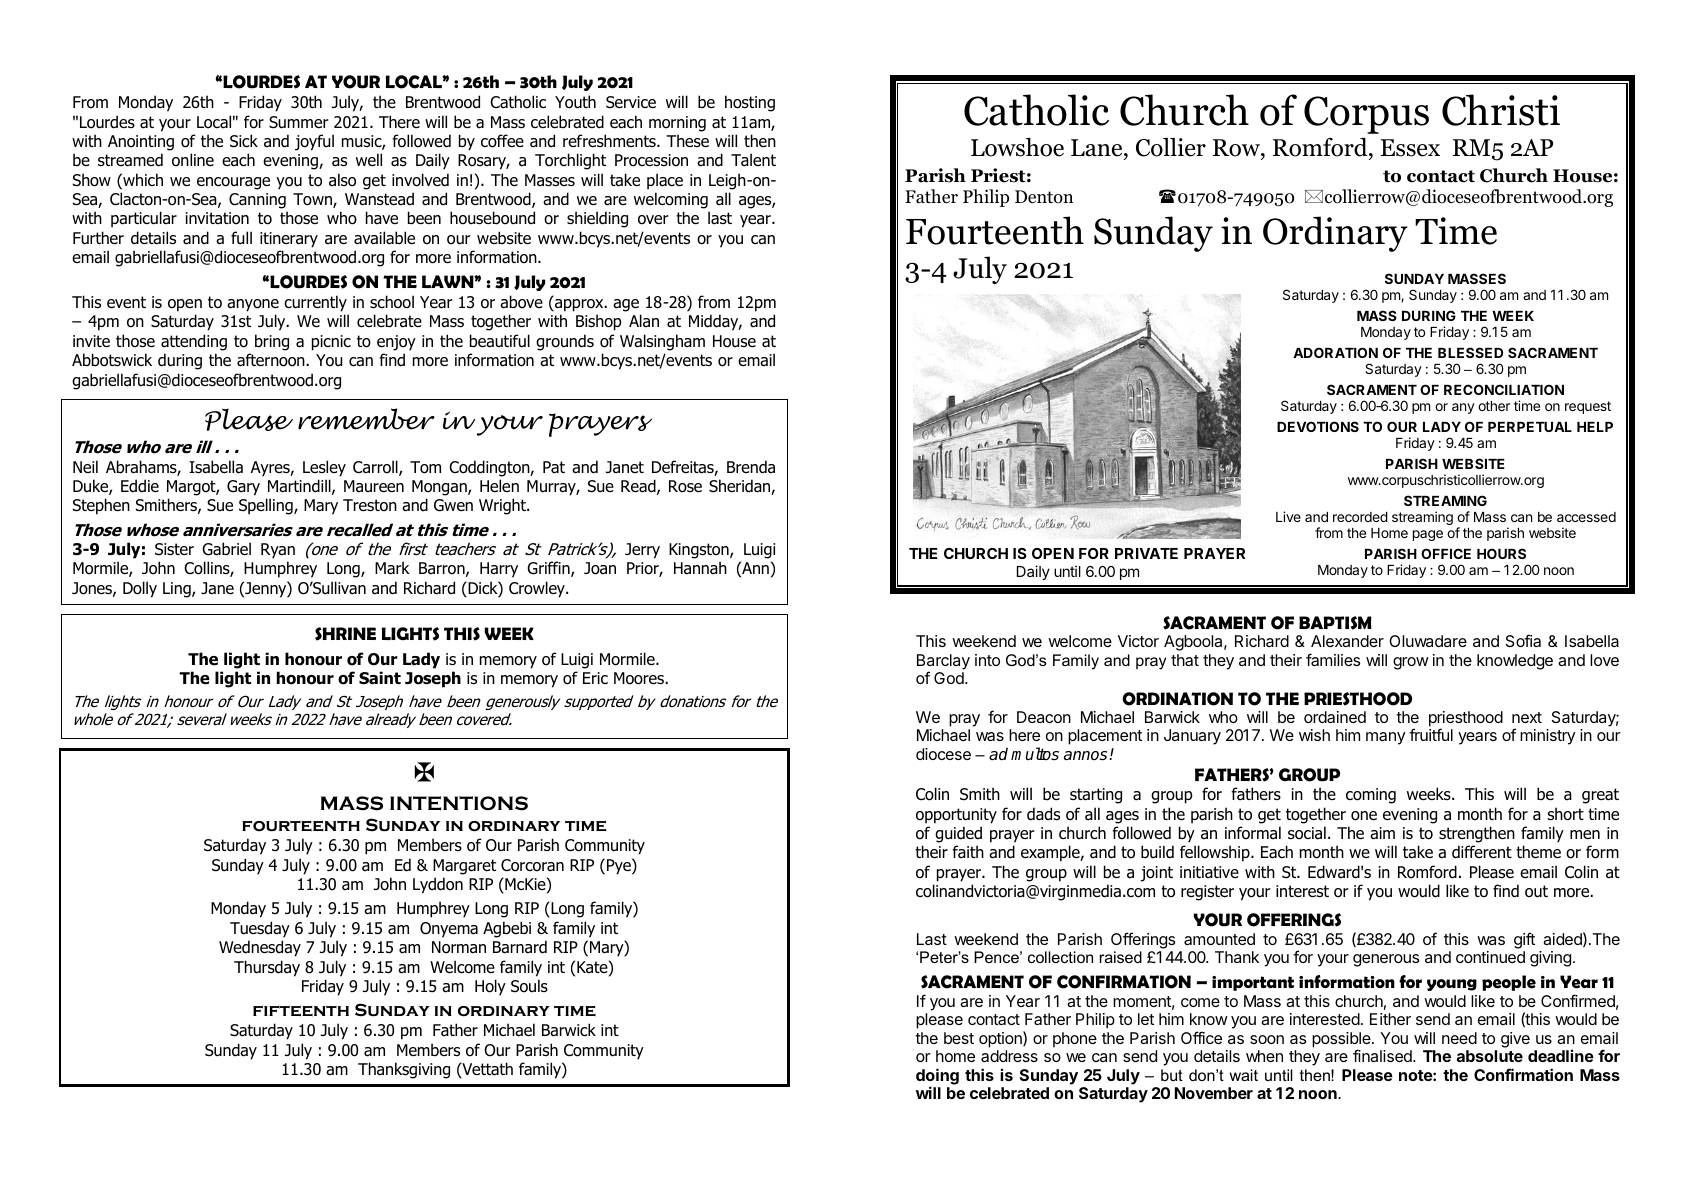 This document has height=1196, width=1692. I want to click on fifteenth, so click(301, 1011).
